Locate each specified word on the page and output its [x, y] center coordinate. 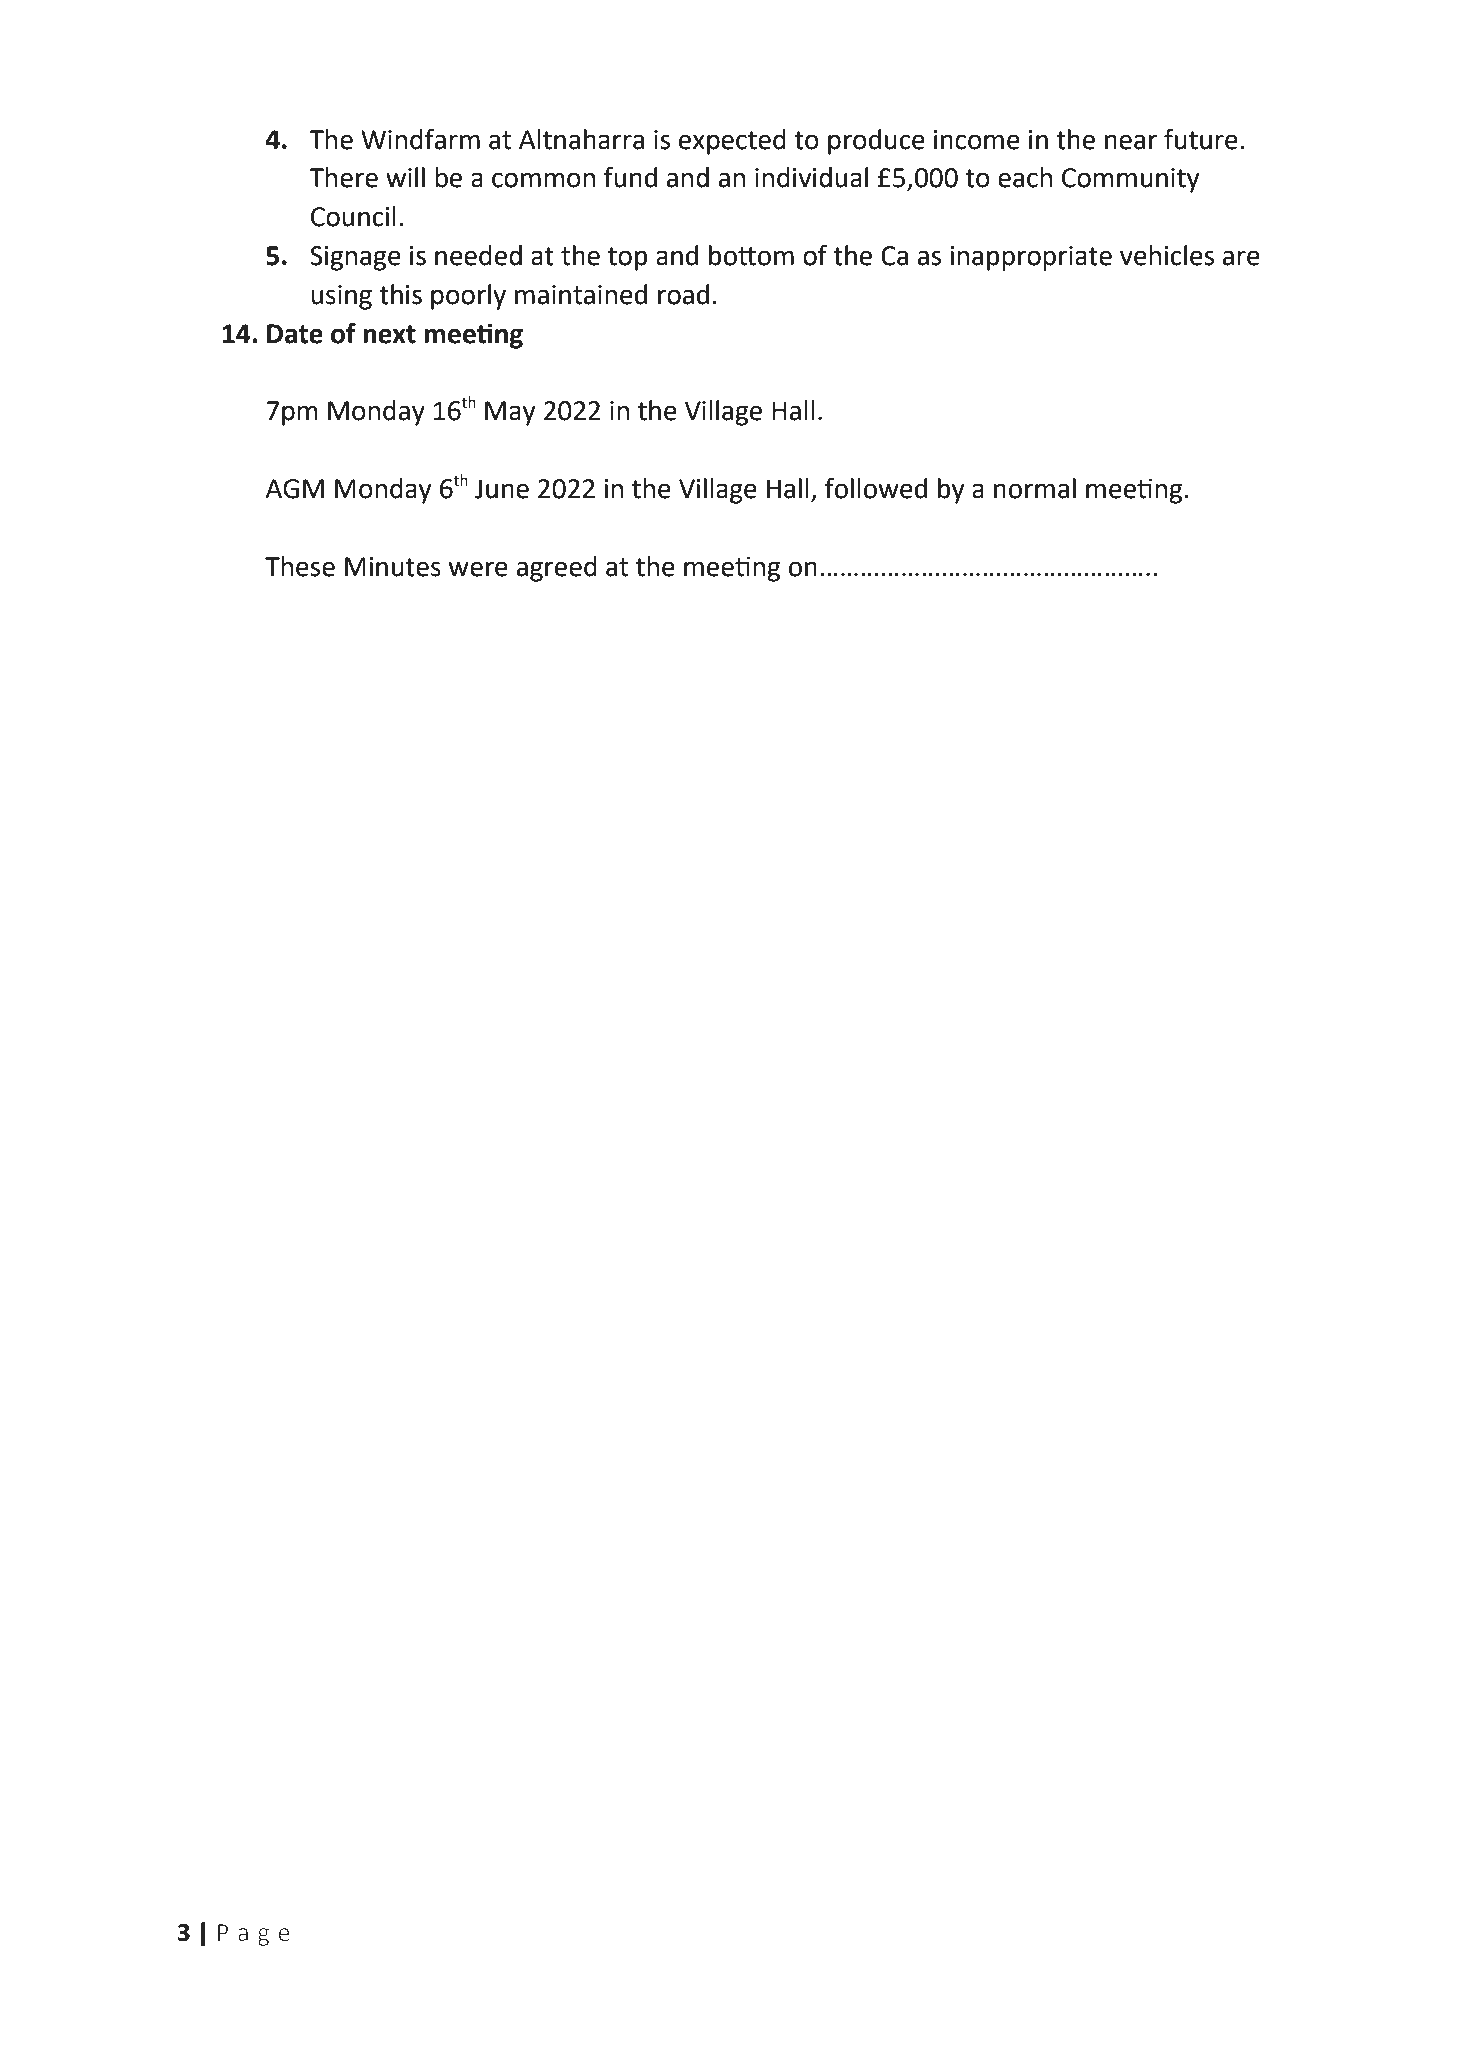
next [389, 334]
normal [1035, 488]
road [683, 294]
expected [732, 142]
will [405, 177]
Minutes [393, 567]
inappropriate [1031, 258]
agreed [557, 569]
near [1131, 142]
